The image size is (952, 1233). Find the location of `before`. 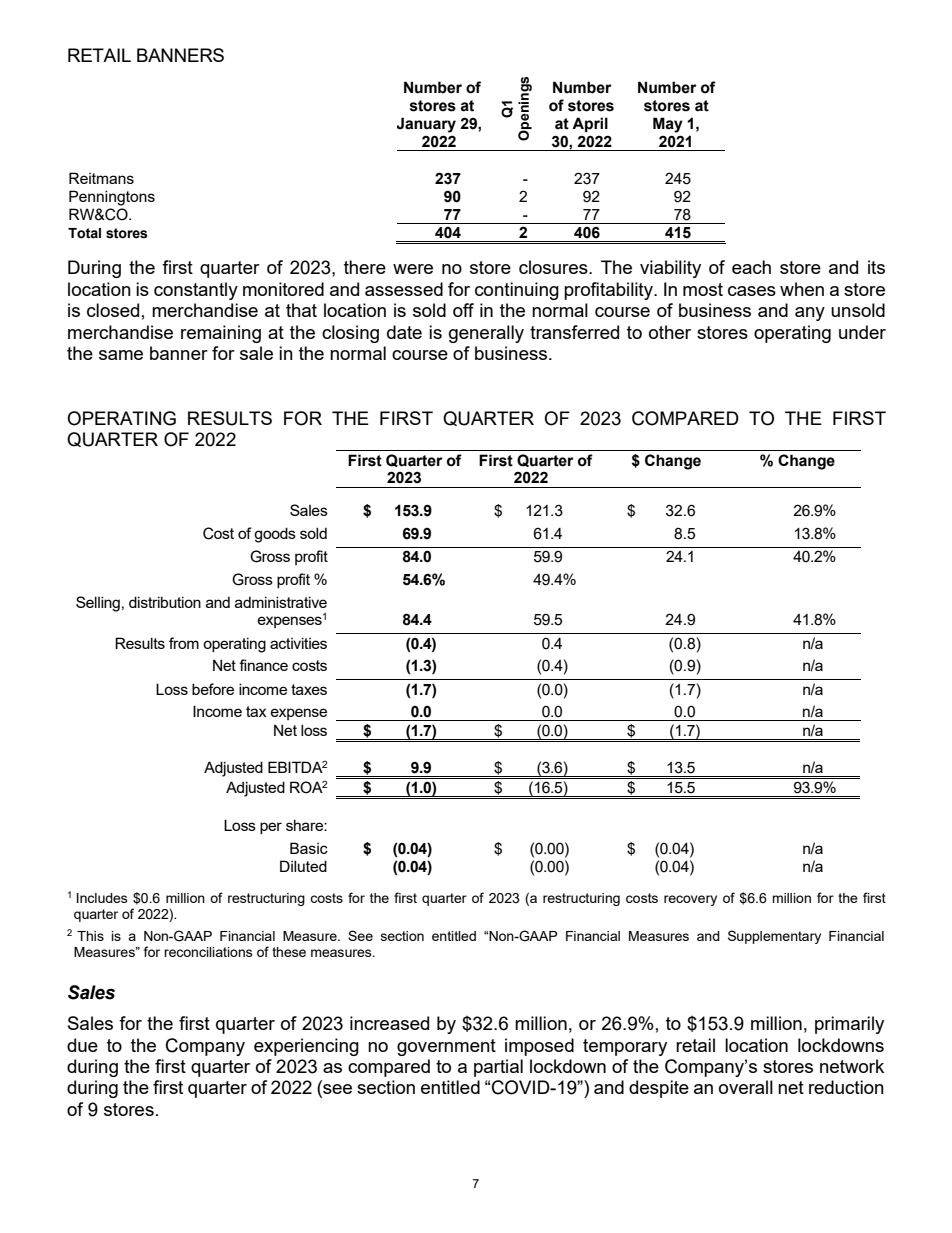

before is located at coordinates (213, 689).
